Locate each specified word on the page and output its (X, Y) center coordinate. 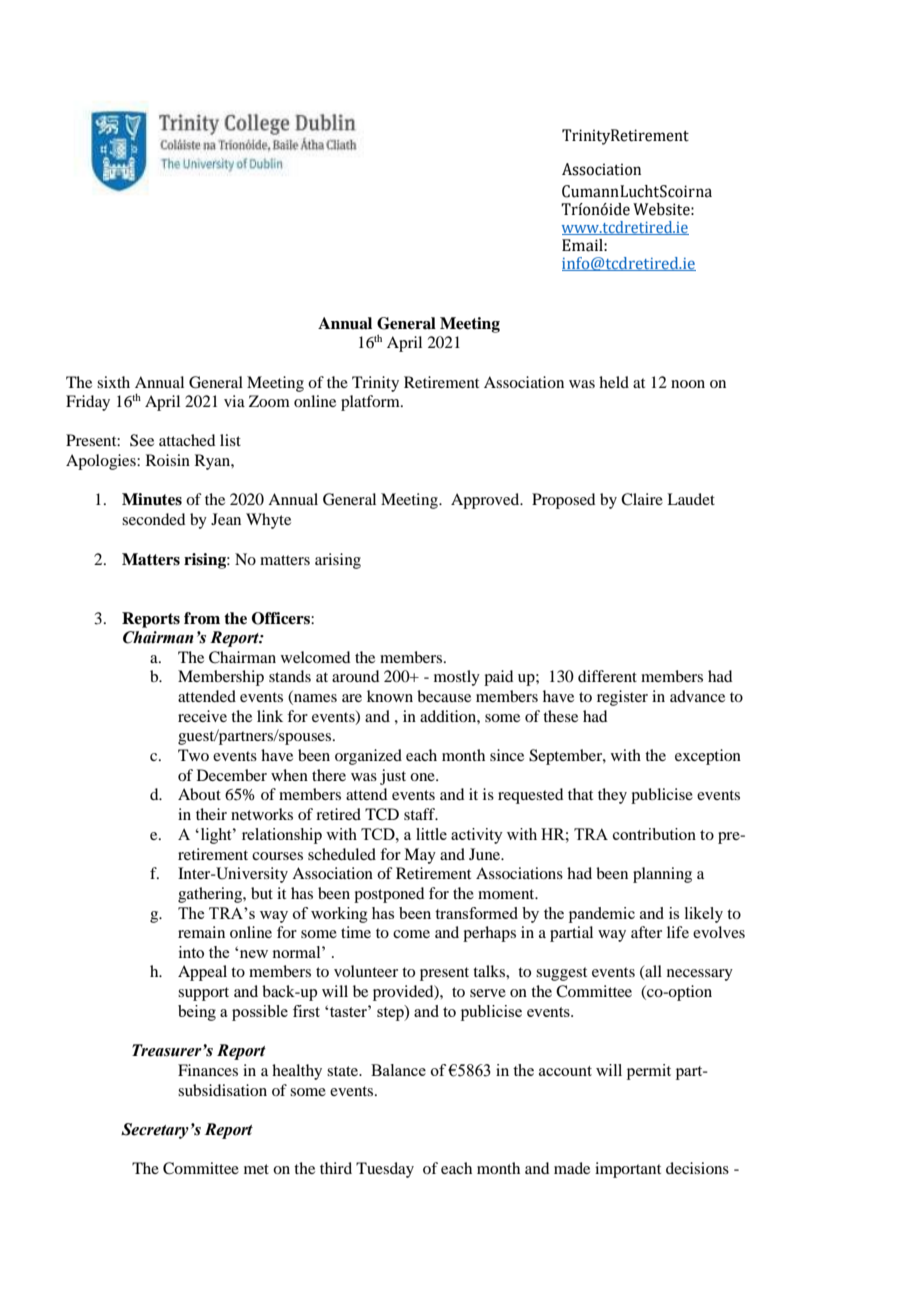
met (256, 1169)
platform (371, 403)
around (355, 676)
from (202, 618)
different (607, 676)
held (614, 382)
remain (201, 932)
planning (662, 875)
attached (187, 440)
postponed (389, 895)
